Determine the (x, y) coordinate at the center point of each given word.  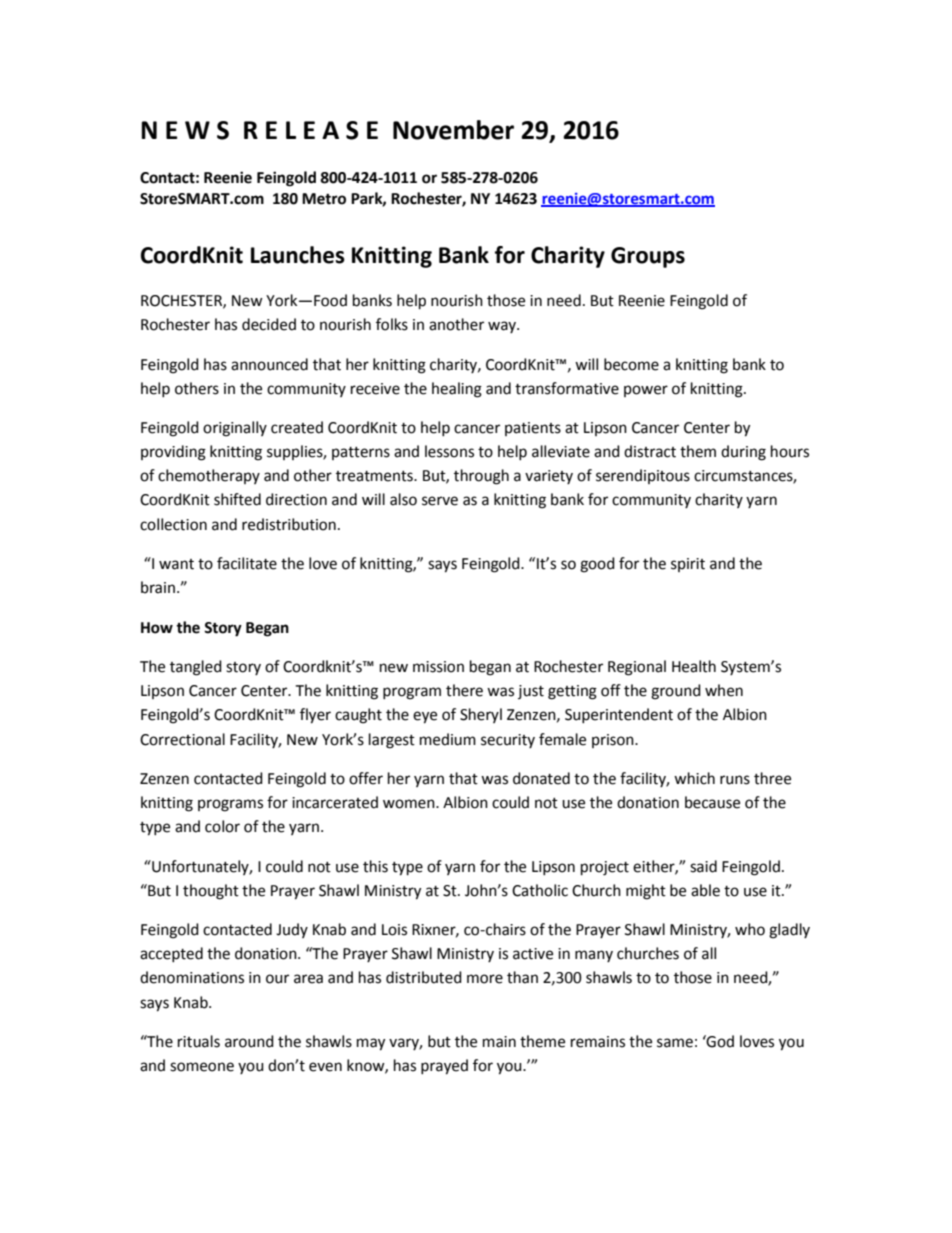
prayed (444, 1067)
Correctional (182, 739)
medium (448, 739)
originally (235, 429)
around (249, 1041)
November (453, 130)
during (743, 453)
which (694, 778)
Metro (324, 199)
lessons (449, 451)
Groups (648, 257)
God (719, 1041)
